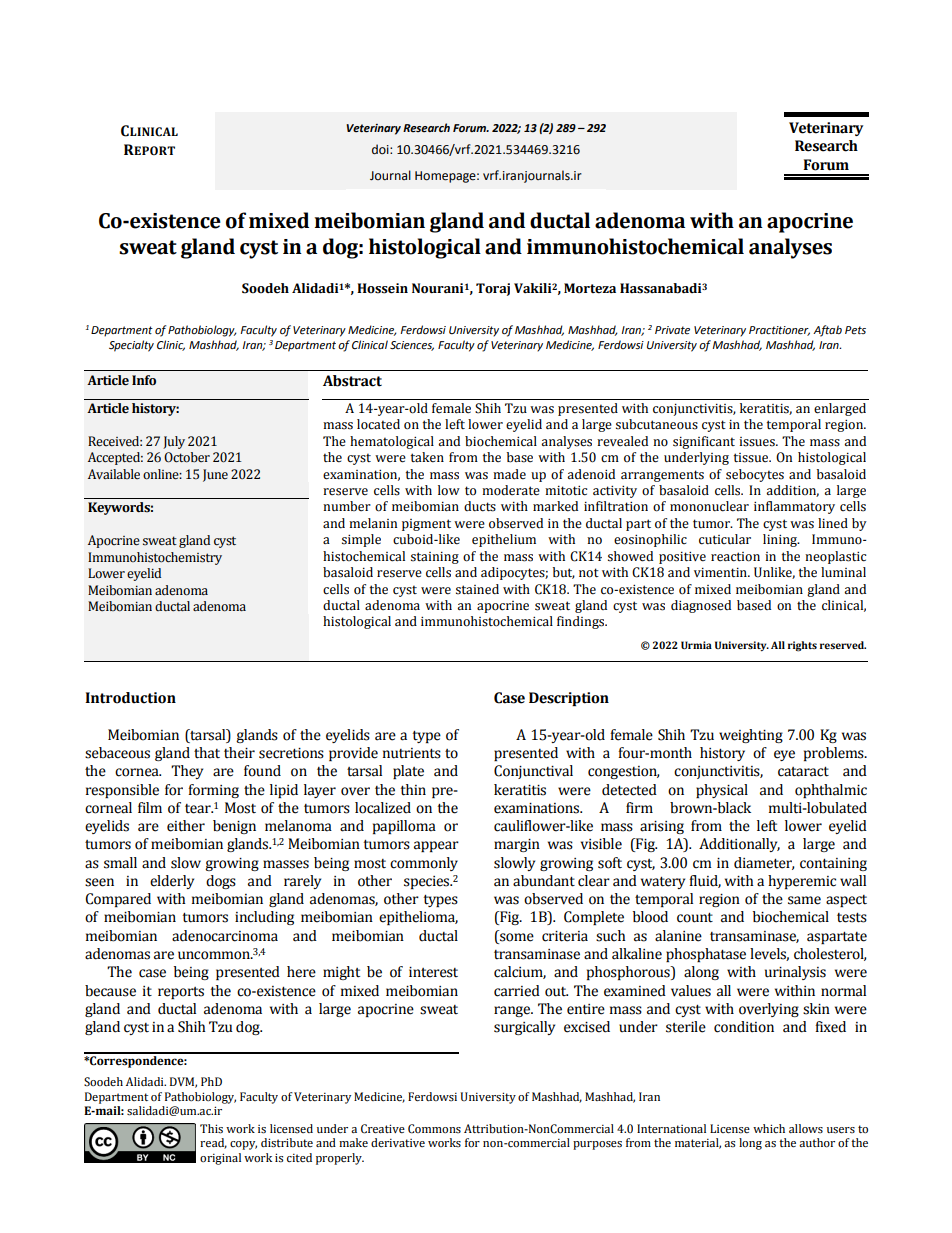 This screenshot has height=1233, width=952. What do you see at coordinates (802, 646) in the screenshot?
I see `rights` at bounding box center [802, 646].
